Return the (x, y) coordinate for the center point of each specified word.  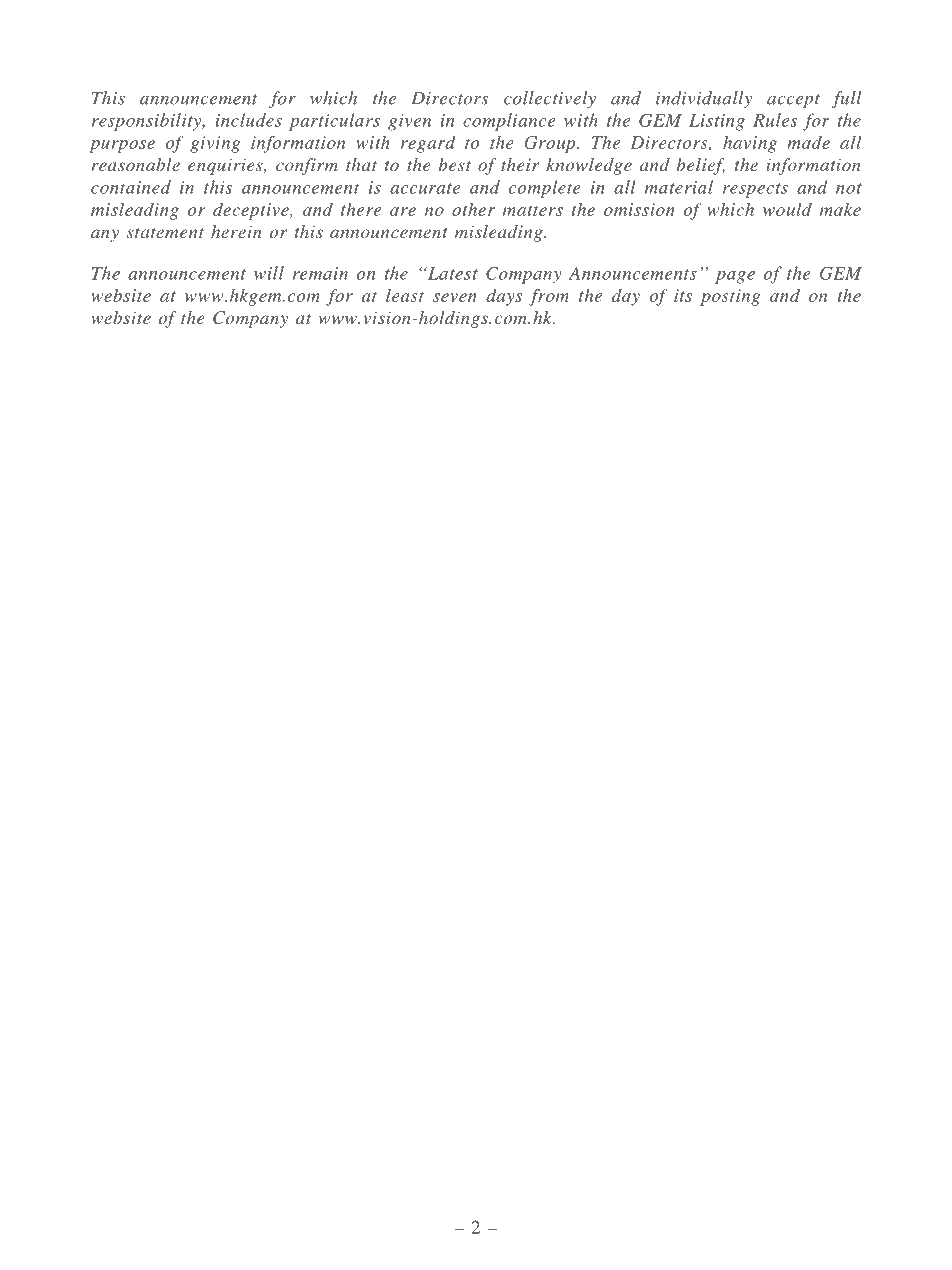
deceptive (252, 211)
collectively (550, 99)
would (787, 209)
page (735, 277)
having (750, 144)
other (473, 209)
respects (755, 190)
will (269, 273)
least (405, 295)
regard (428, 144)
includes (248, 120)
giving (215, 144)
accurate (425, 188)
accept (793, 101)
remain (320, 273)
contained (131, 187)
